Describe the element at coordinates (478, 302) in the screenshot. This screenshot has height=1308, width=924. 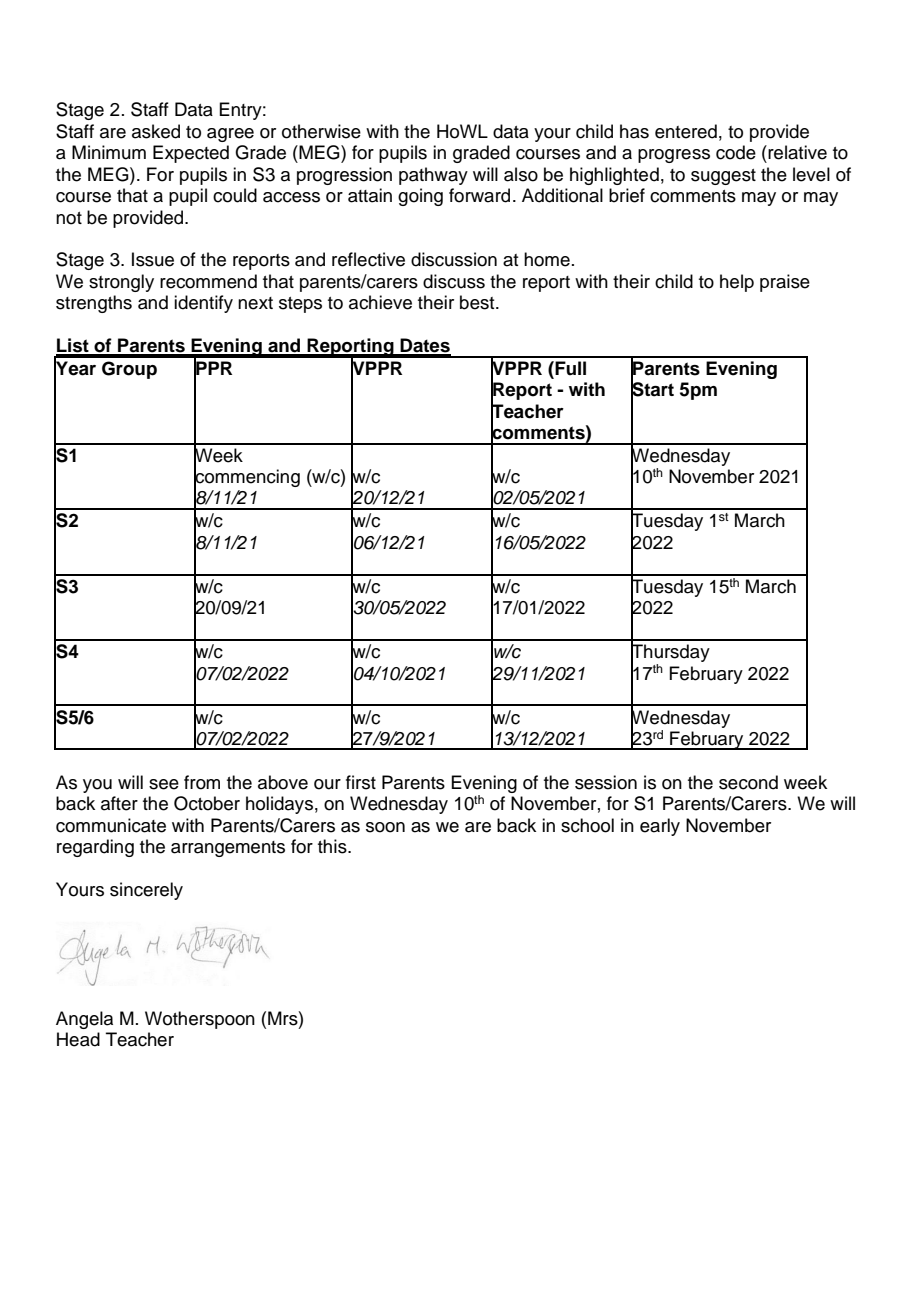
I see `best` at that location.
